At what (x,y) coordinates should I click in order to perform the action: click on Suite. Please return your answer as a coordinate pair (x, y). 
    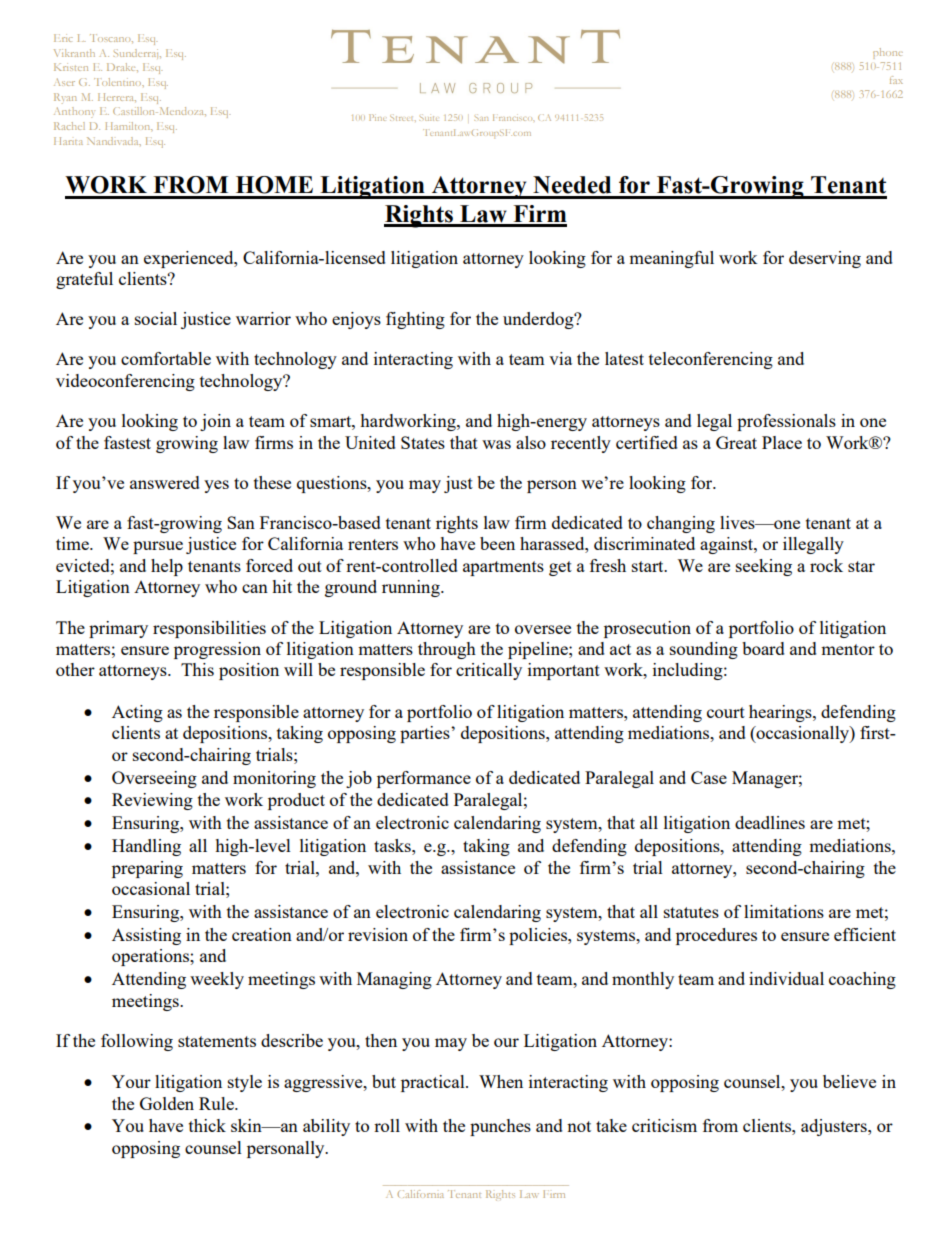
    Looking at the image, I should click on (428, 118).
